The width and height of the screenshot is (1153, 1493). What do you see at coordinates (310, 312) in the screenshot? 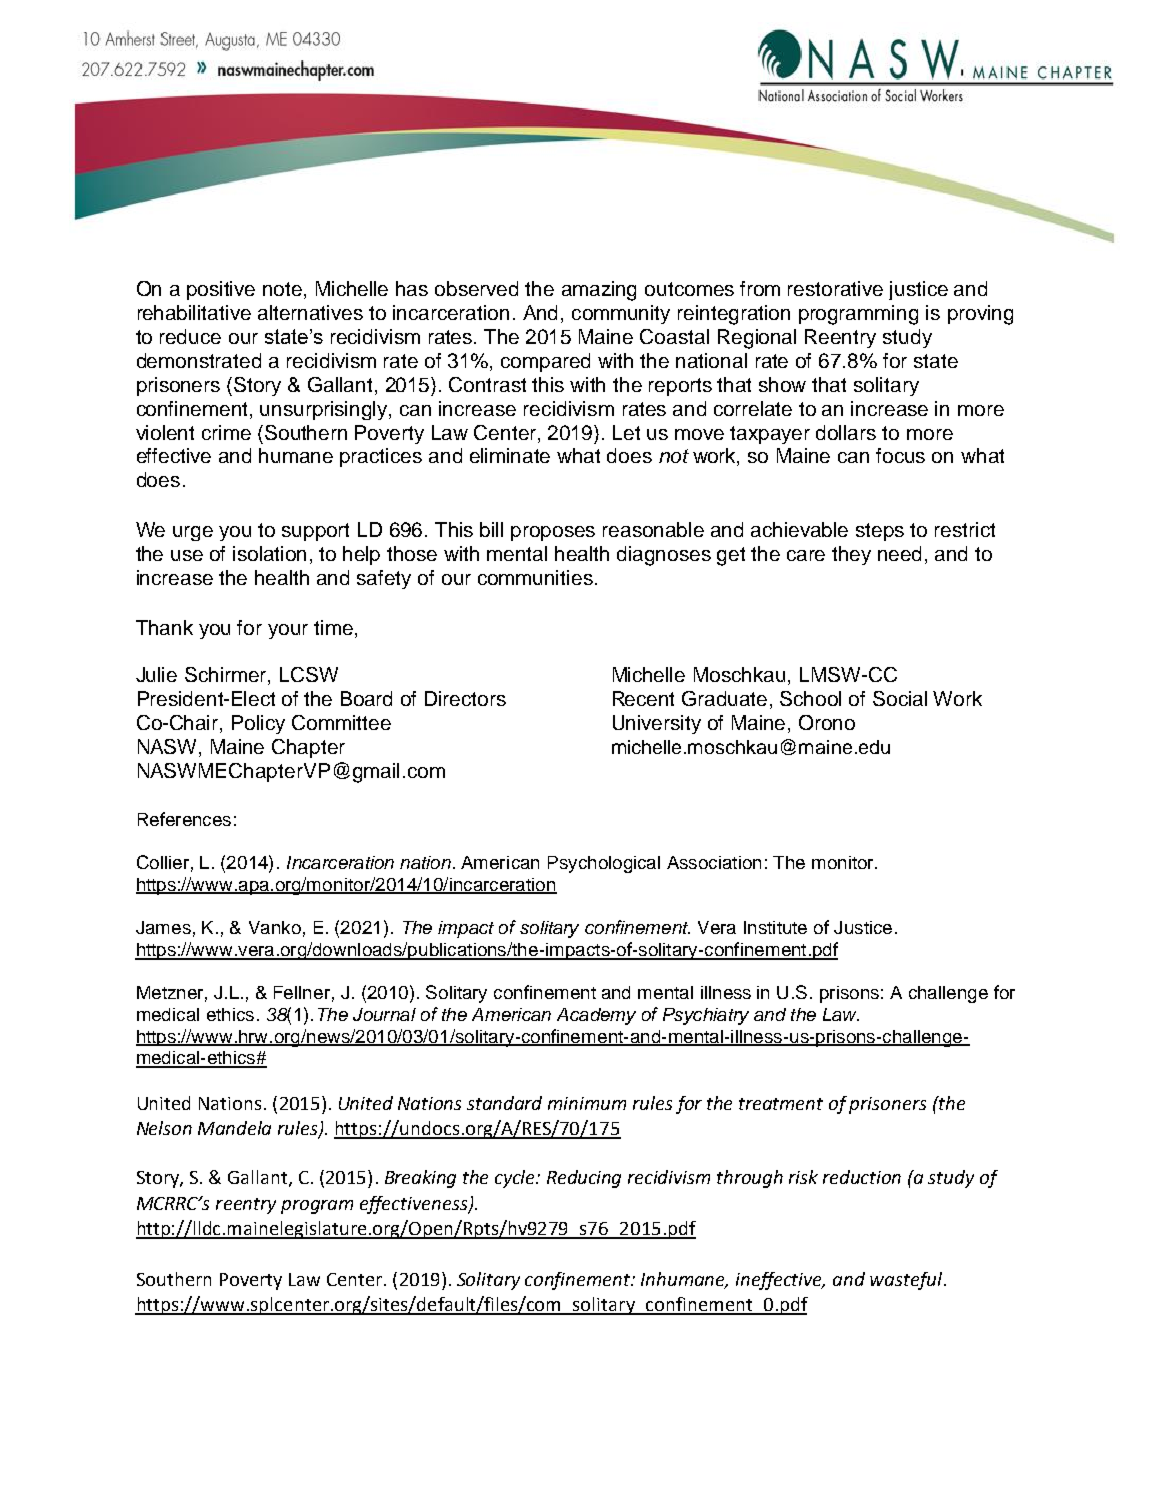
I see `alternatives` at bounding box center [310, 312].
